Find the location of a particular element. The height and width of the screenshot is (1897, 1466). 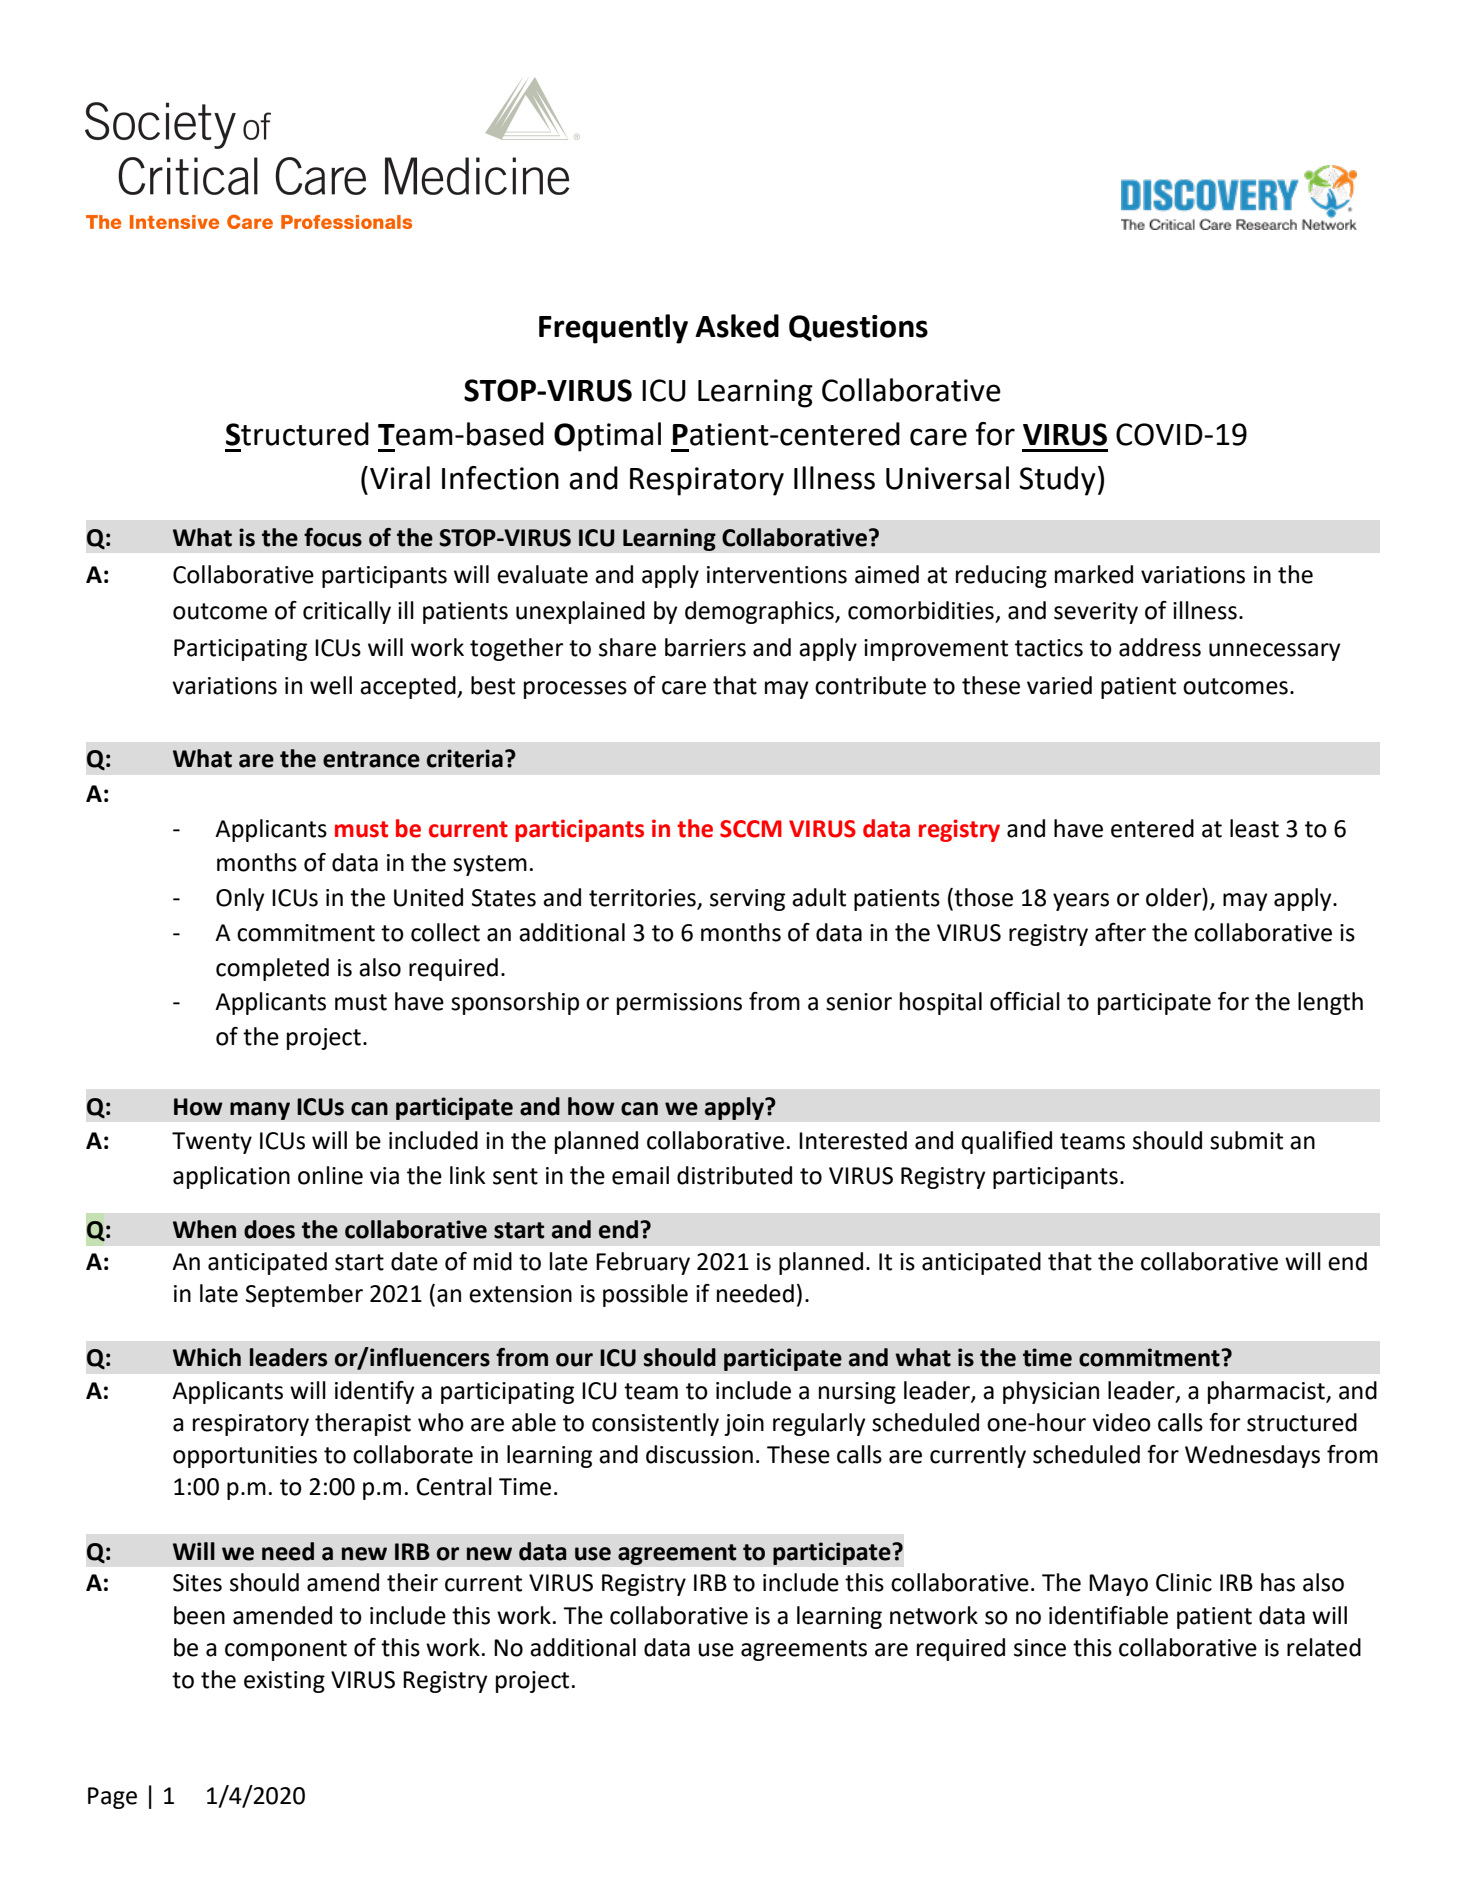

Clinic is located at coordinates (1184, 1582).
